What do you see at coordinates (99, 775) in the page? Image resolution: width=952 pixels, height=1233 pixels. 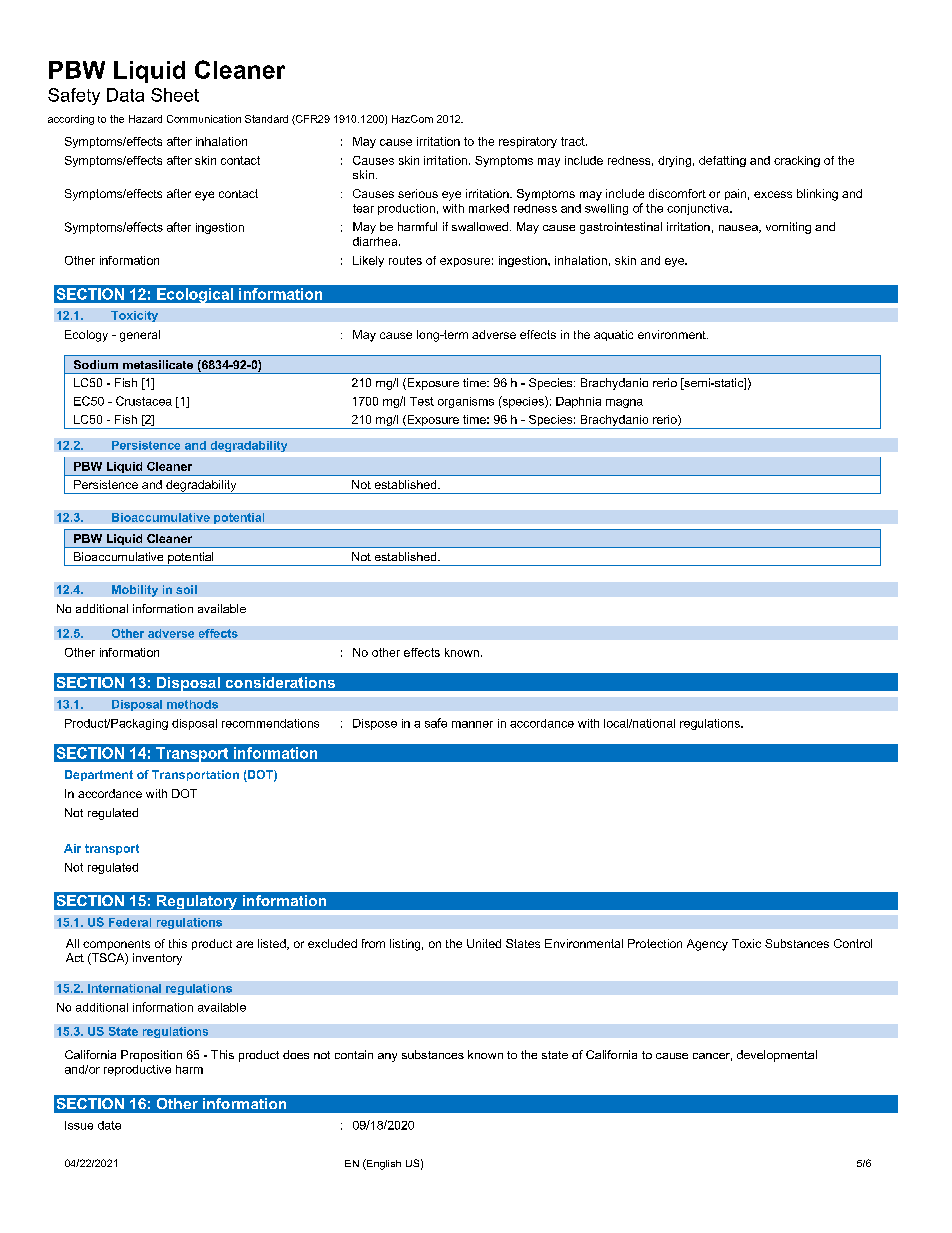 I see `Department` at bounding box center [99, 775].
